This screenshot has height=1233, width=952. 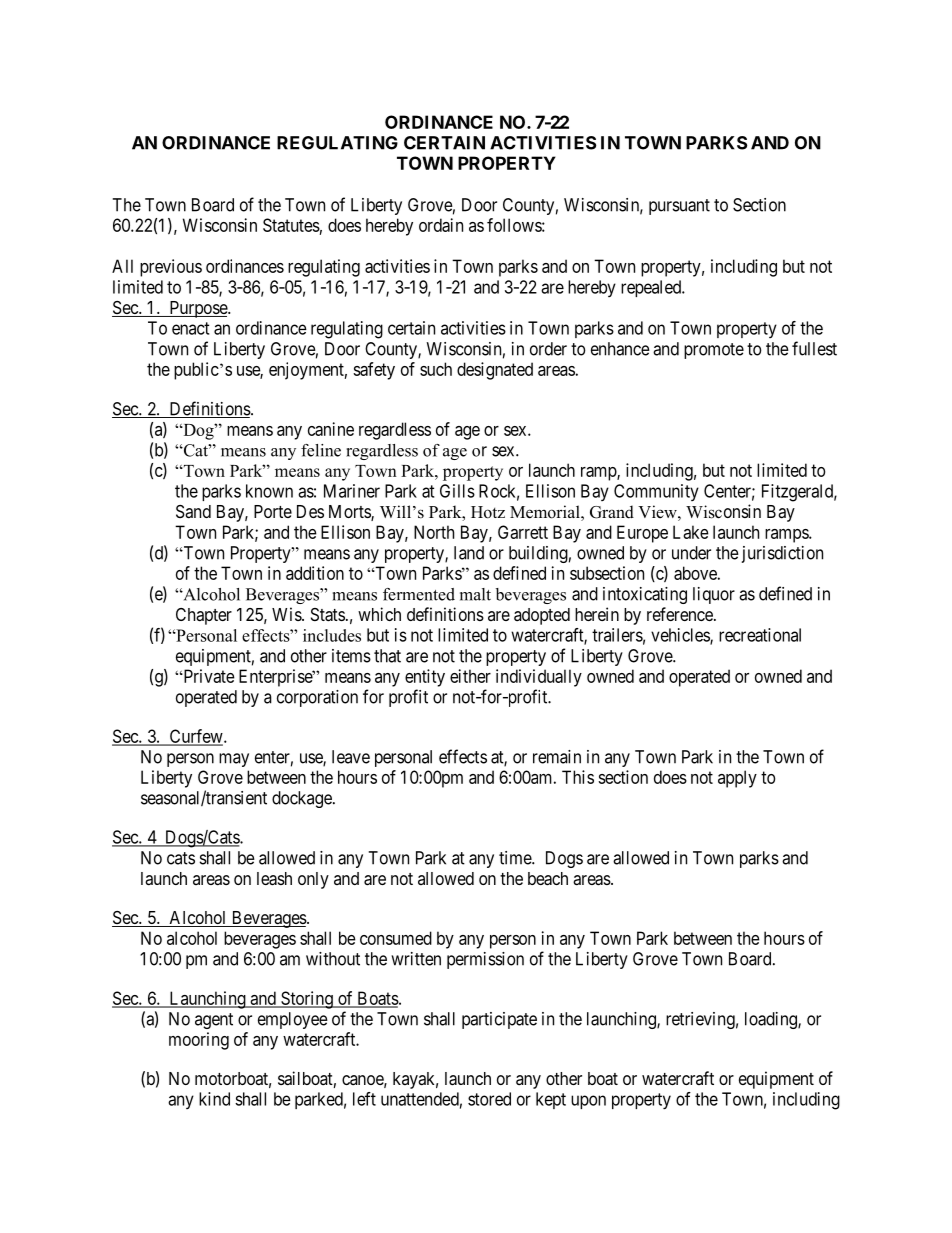 What do you see at coordinates (679, 207) in the screenshot?
I see `pursuant` at bounding box center [679, 207].
